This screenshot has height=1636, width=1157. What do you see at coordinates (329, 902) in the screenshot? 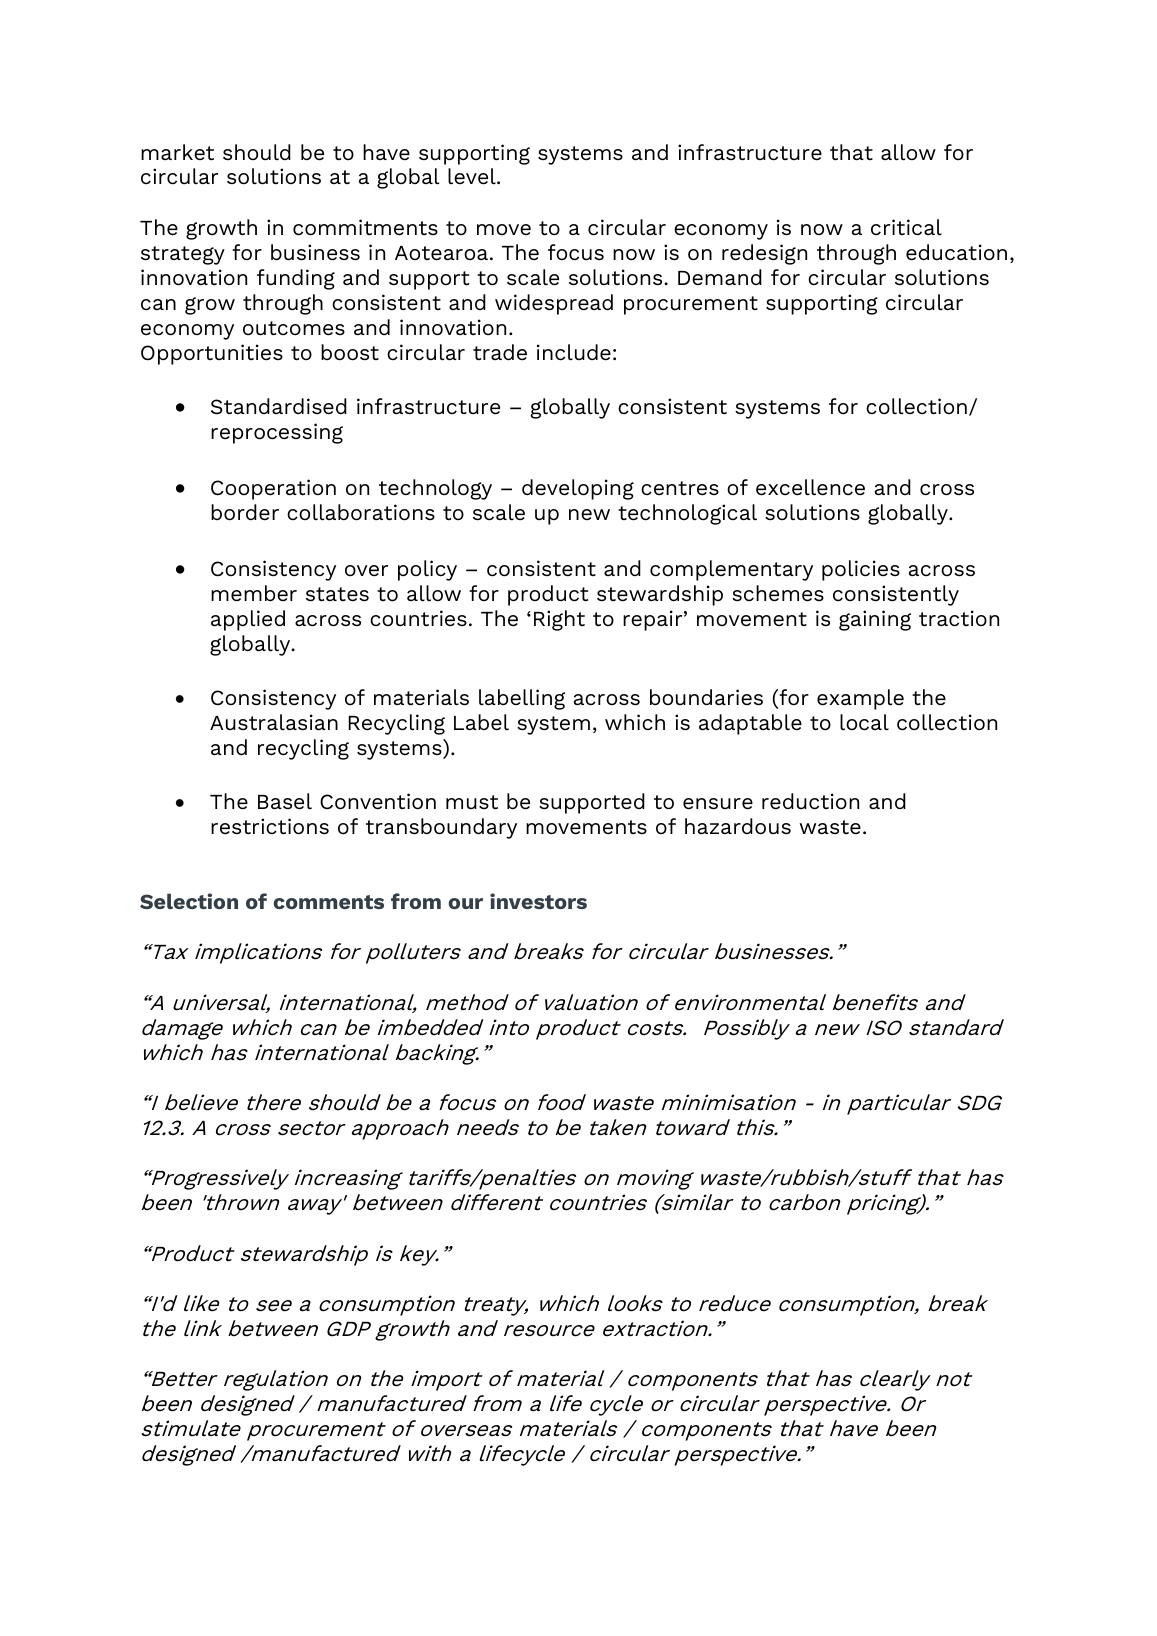
I see `comments` at bounding box center [329, 902].
